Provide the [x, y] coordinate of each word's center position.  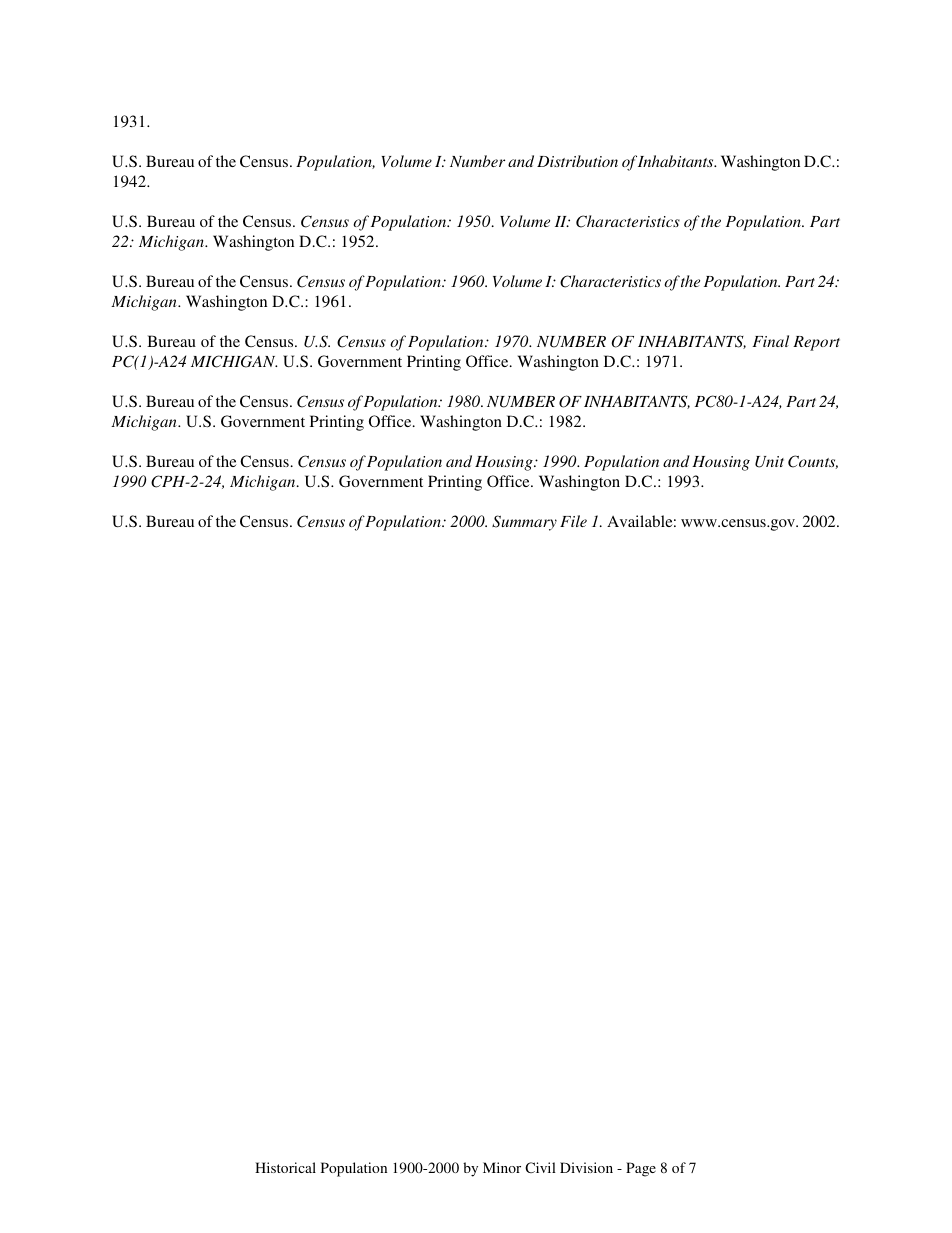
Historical [285, 1167]
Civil [540, 1167]
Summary [524, 523]
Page [641, 1169]
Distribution [577, 161]
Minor [502, 1167]
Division [586, 1167]
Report [816, 343]
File [573, 521]
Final [770, 341]
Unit [769, 462]
